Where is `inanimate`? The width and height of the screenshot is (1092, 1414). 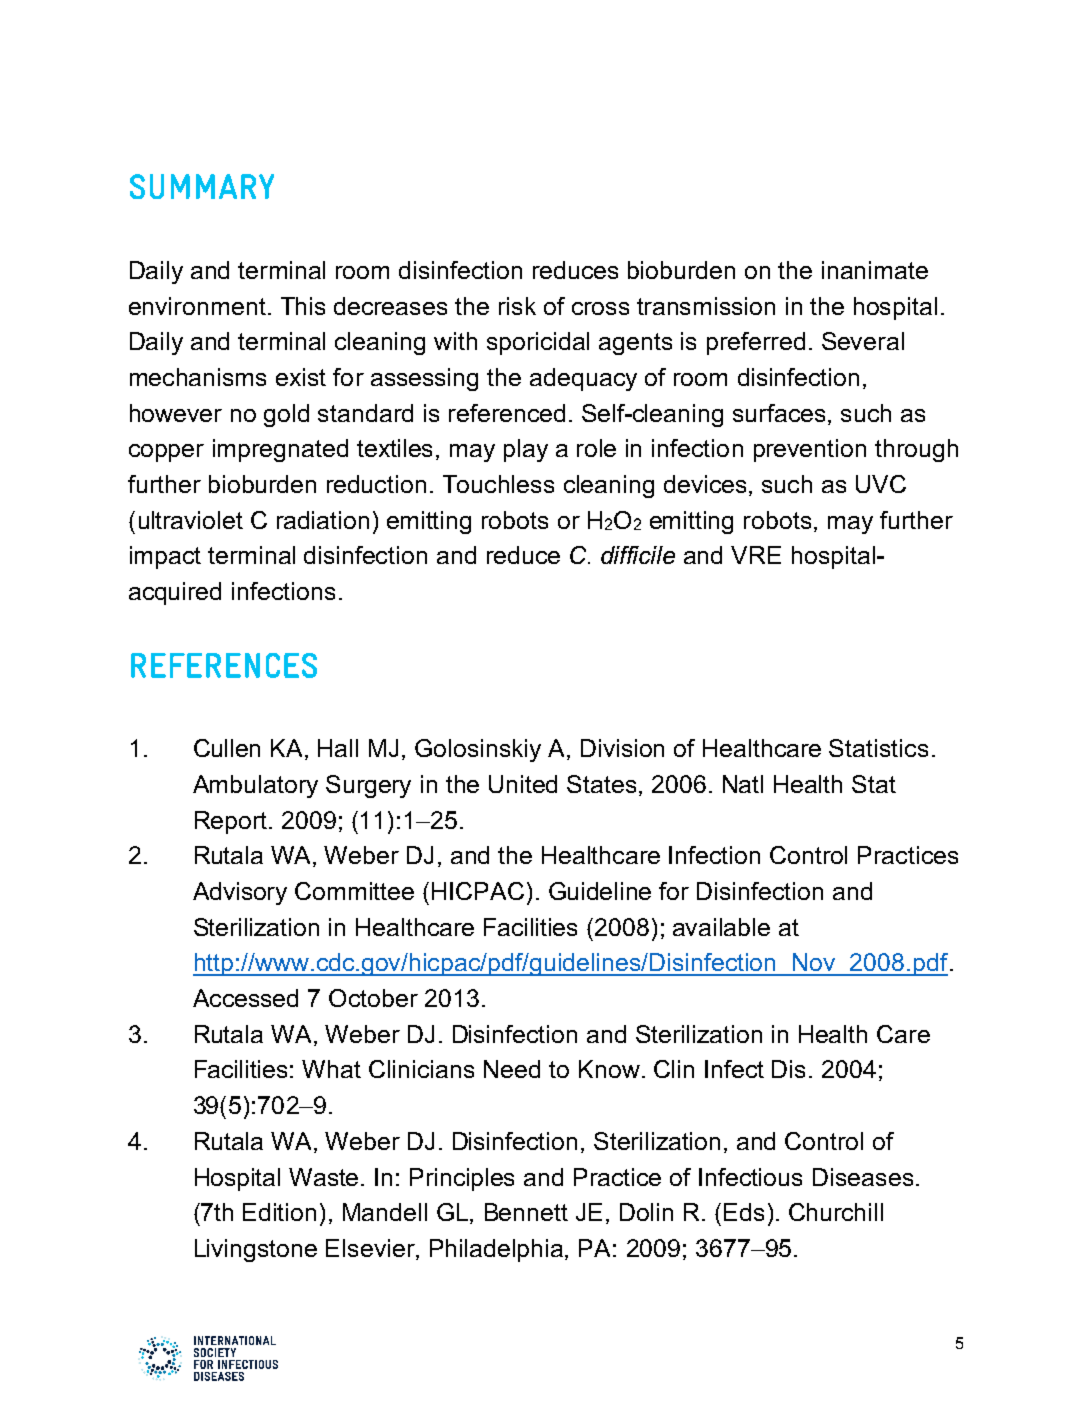
inanimate is located at coordinates (875, 270).
